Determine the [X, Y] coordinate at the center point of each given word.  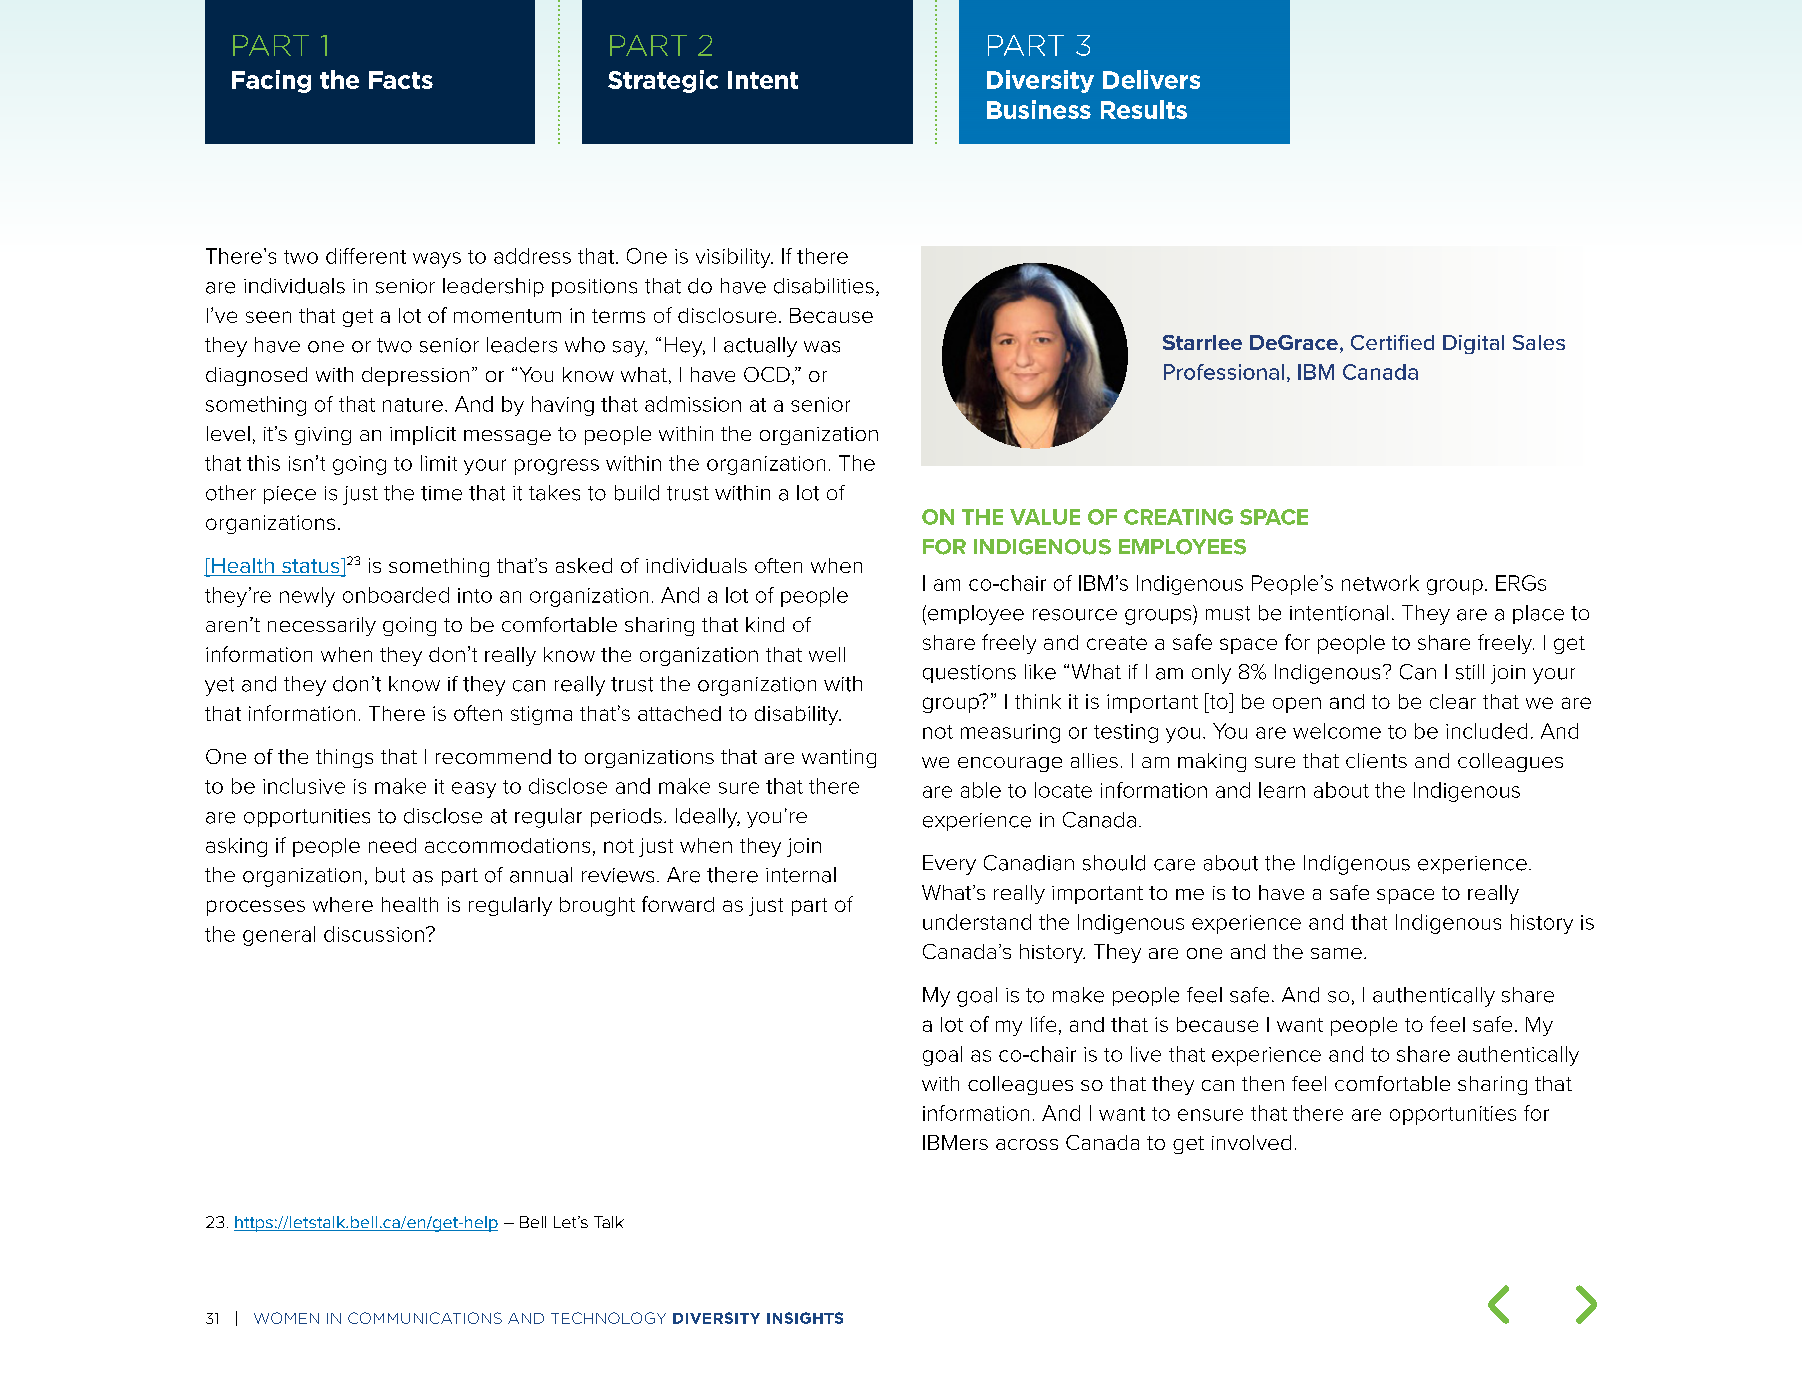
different [366, 256]
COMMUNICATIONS [425, 1318]
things [344, 758]
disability [798, 715]
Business [1039, 109]
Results [1144, 109]
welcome [1337, 731]
